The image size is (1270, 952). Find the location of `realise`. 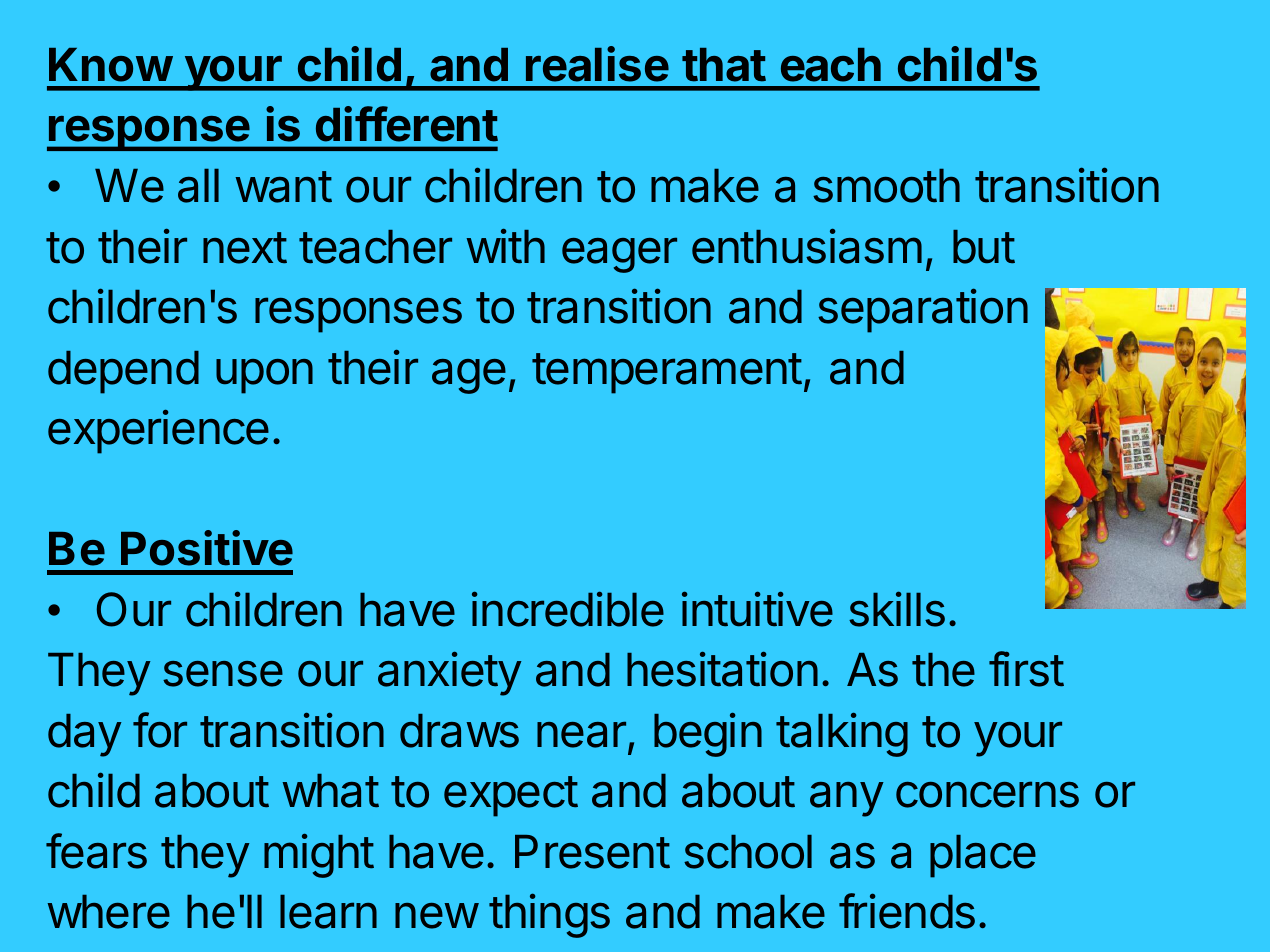

realise is located at coordinates (597, 64).
